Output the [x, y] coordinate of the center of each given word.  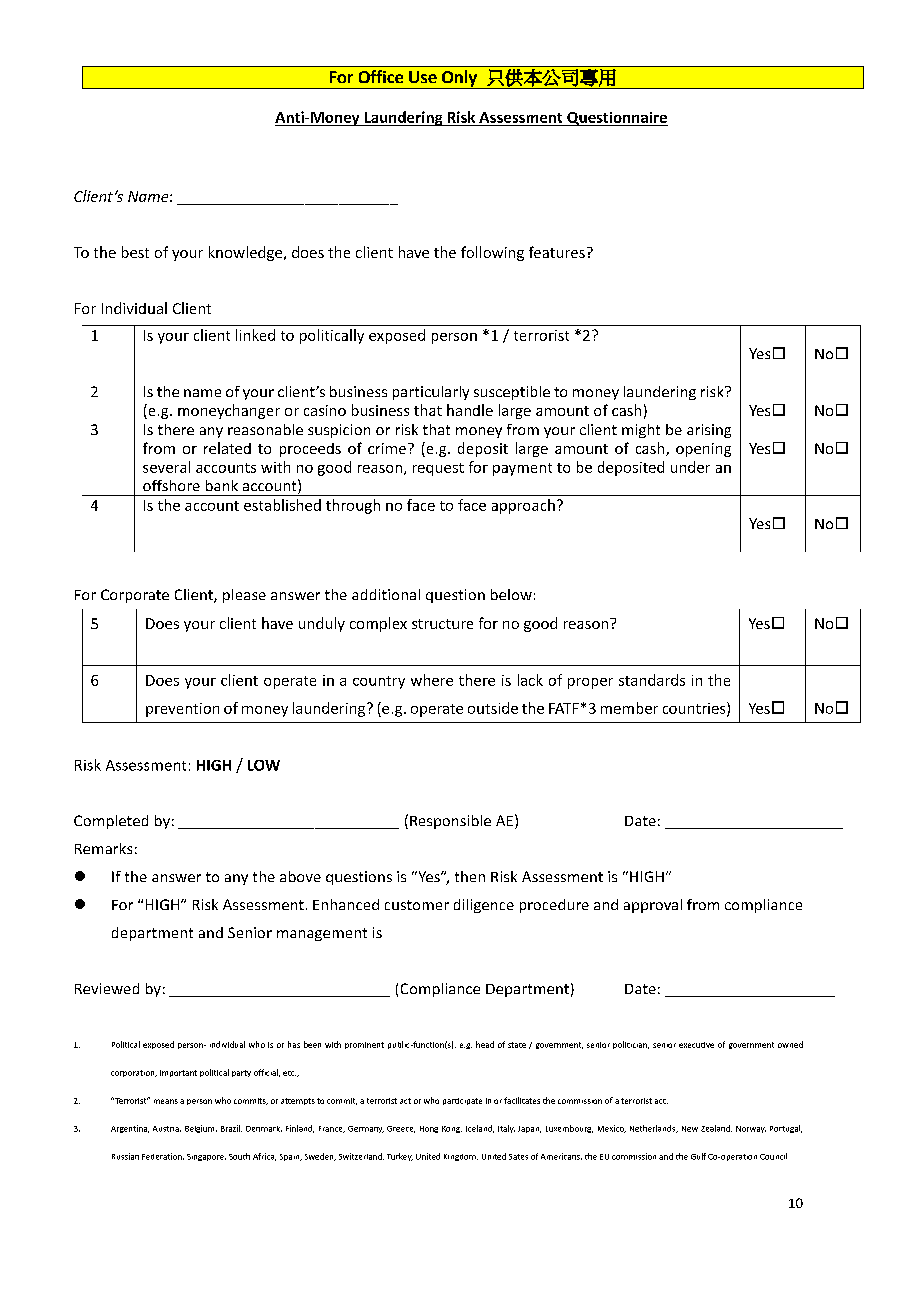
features [557, 252]
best [135, 252]
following [492, 253]
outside [493, 708]
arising [709, 431]
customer [417, 905]
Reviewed [107, 988]
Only [459, 79]
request [438, 469]
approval [653, 906]
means [166, 1101]
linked [255, 335]
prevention [182, 710]
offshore [171, 485]
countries [695, 709]
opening [703, 450]
